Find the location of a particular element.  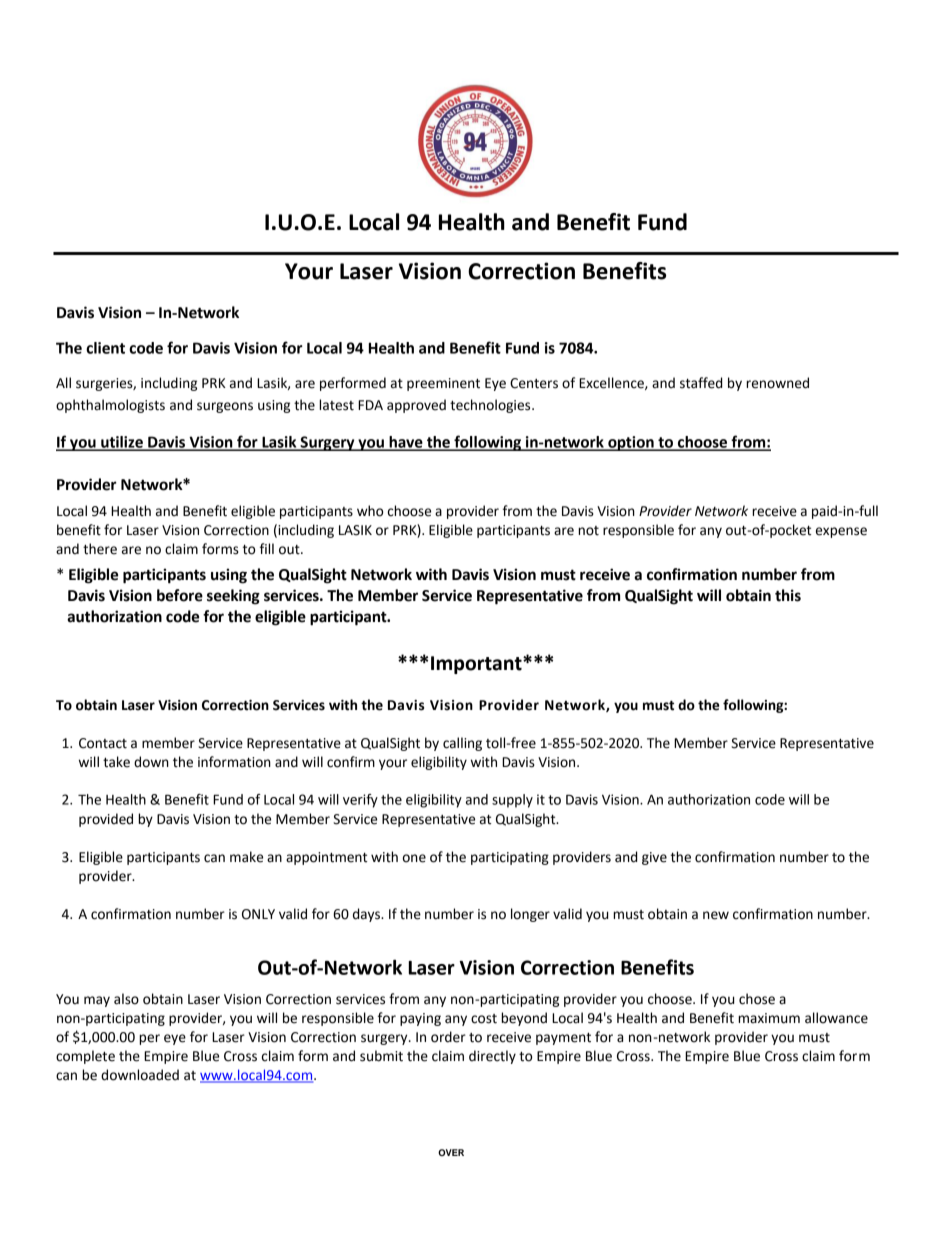

chose is located at coordinates (757, 999).
